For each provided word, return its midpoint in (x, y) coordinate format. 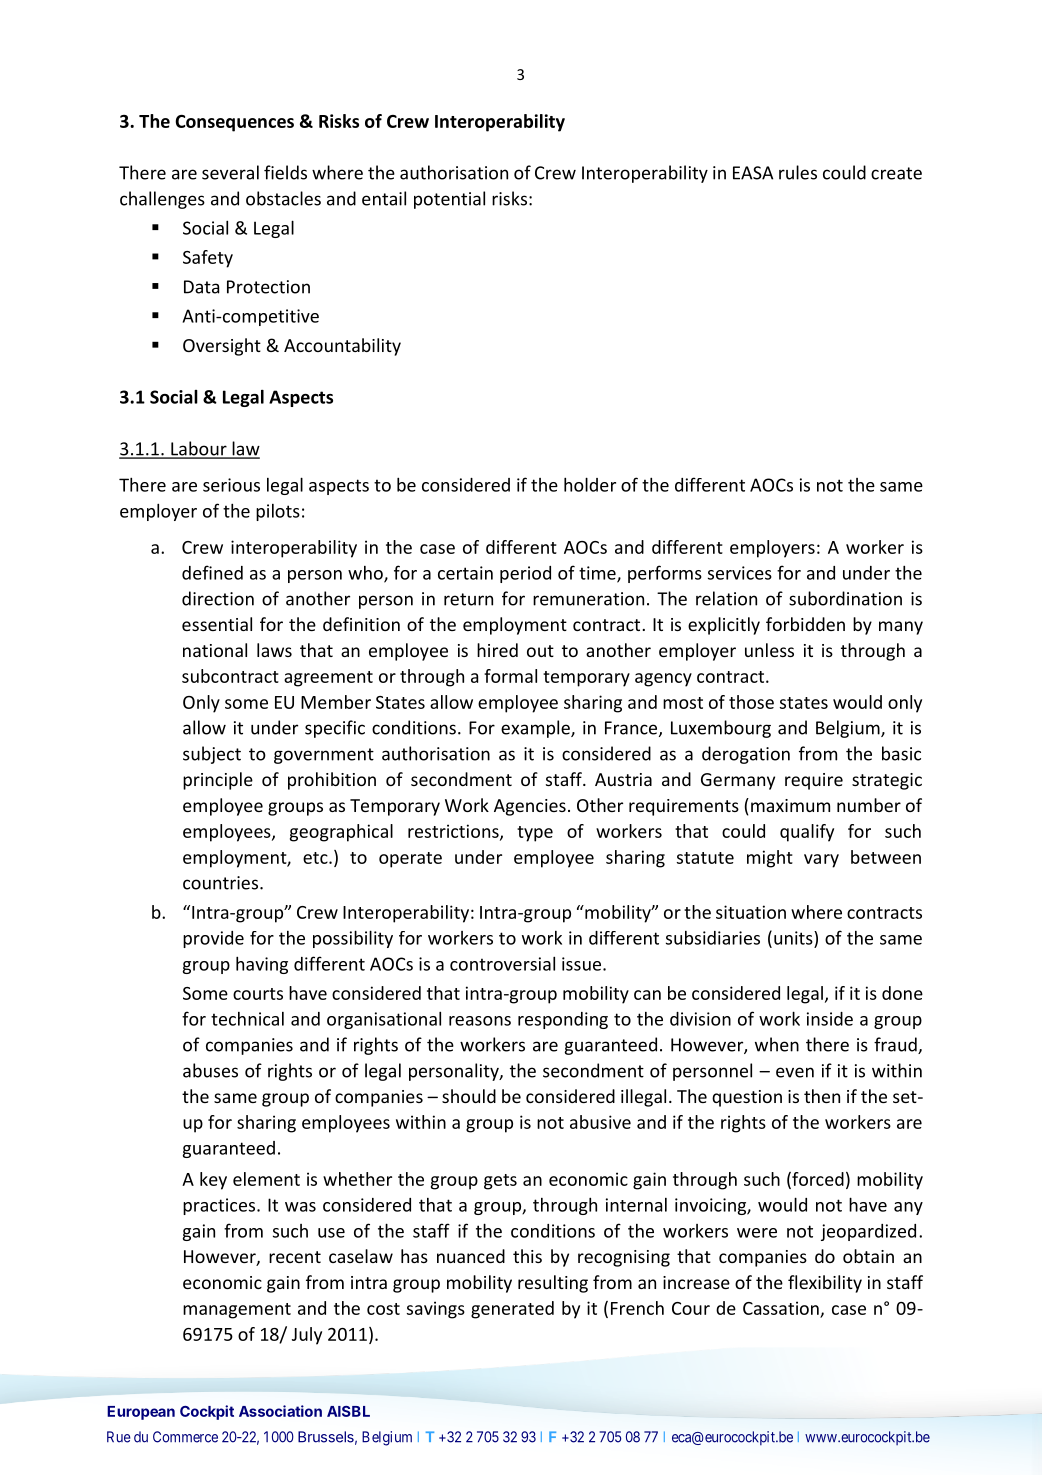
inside (830, 1019)
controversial (502, 963)
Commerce (185, 1437)
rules (798, 172)
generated (512, 1310)
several (230, 172)
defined (212, 572)
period (525, 574)
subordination (845, 598)
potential (449, 200)
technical (247, 1019)
